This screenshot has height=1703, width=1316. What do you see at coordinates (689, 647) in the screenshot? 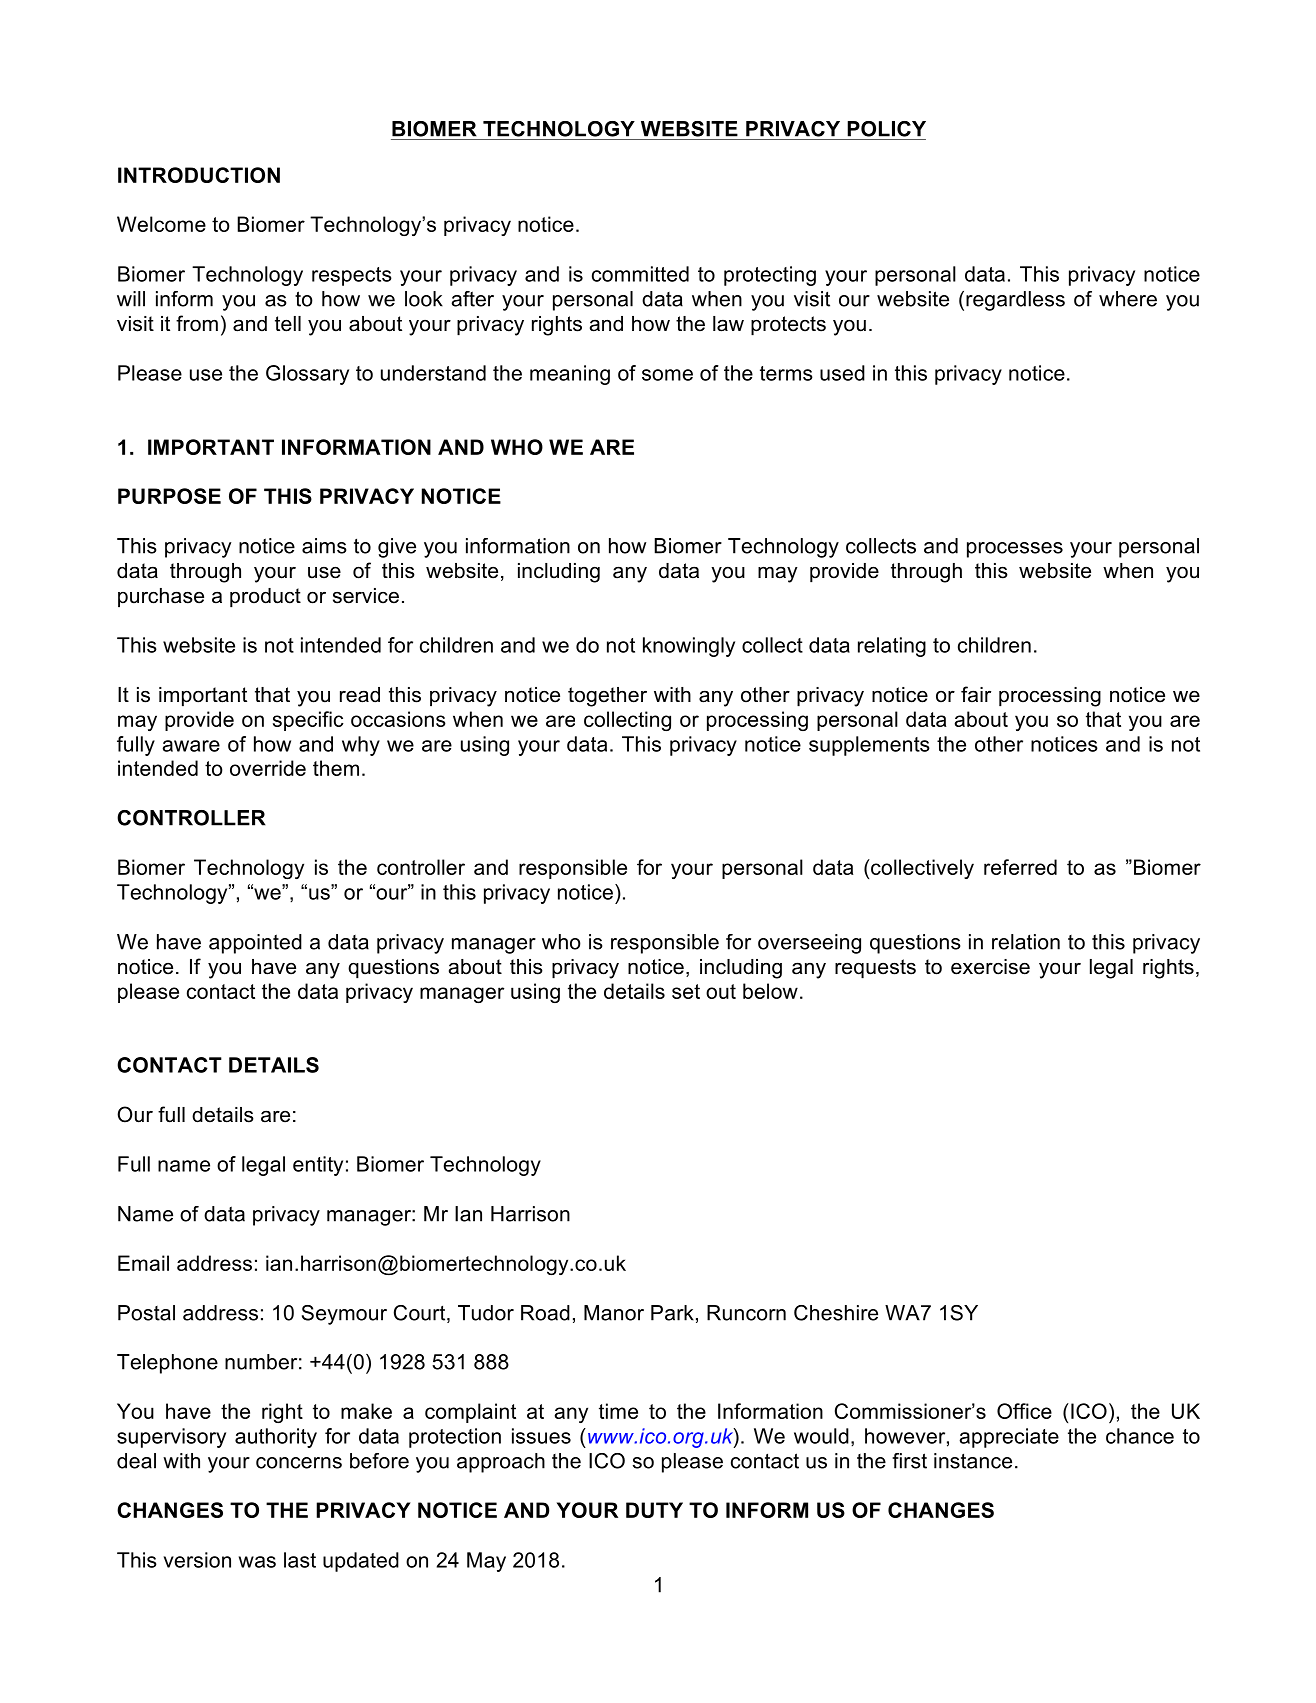
I see `knowingly` at bounding box center [689, 647].
